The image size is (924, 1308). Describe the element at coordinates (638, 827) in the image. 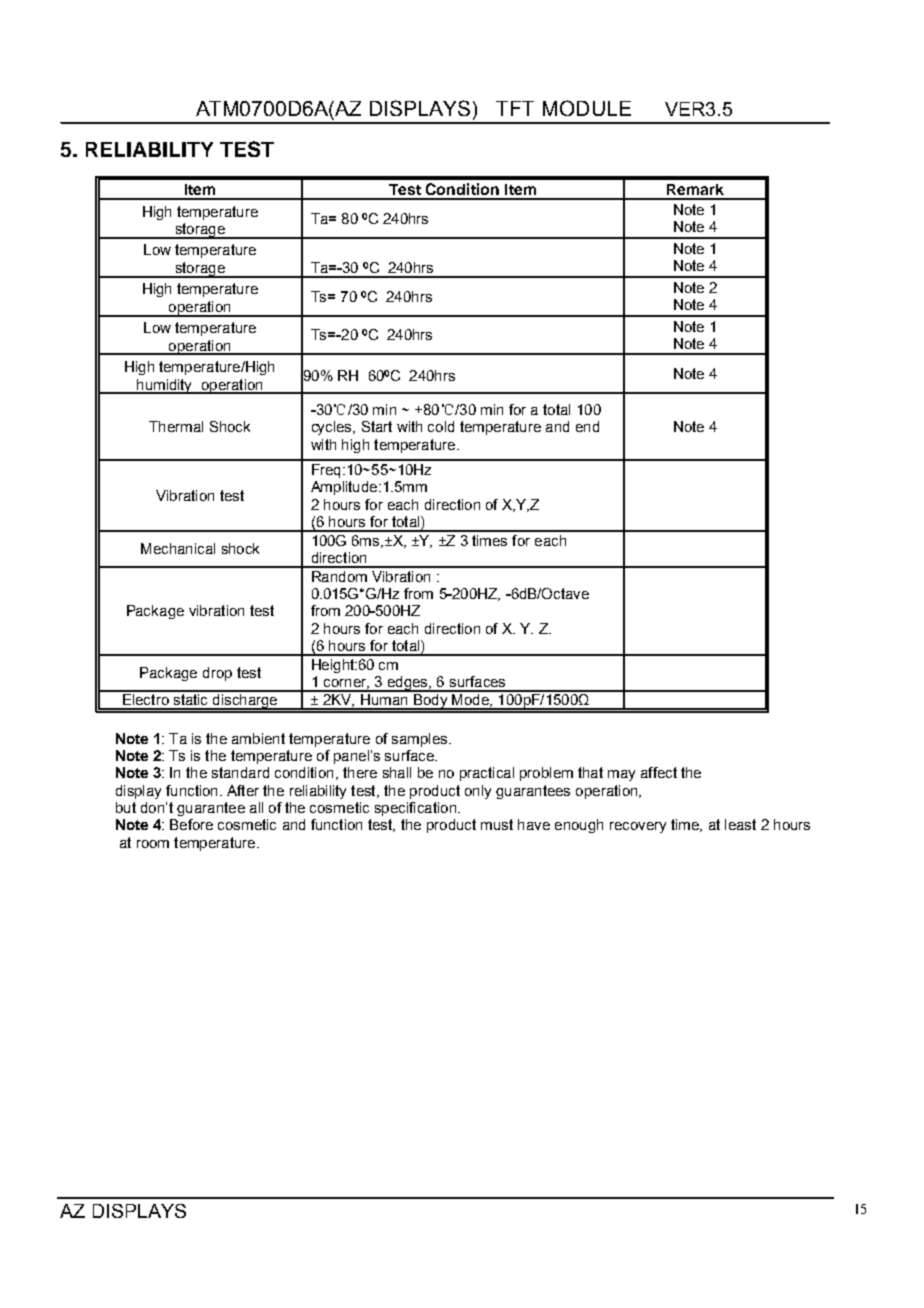

I see `recovery` at that location.
